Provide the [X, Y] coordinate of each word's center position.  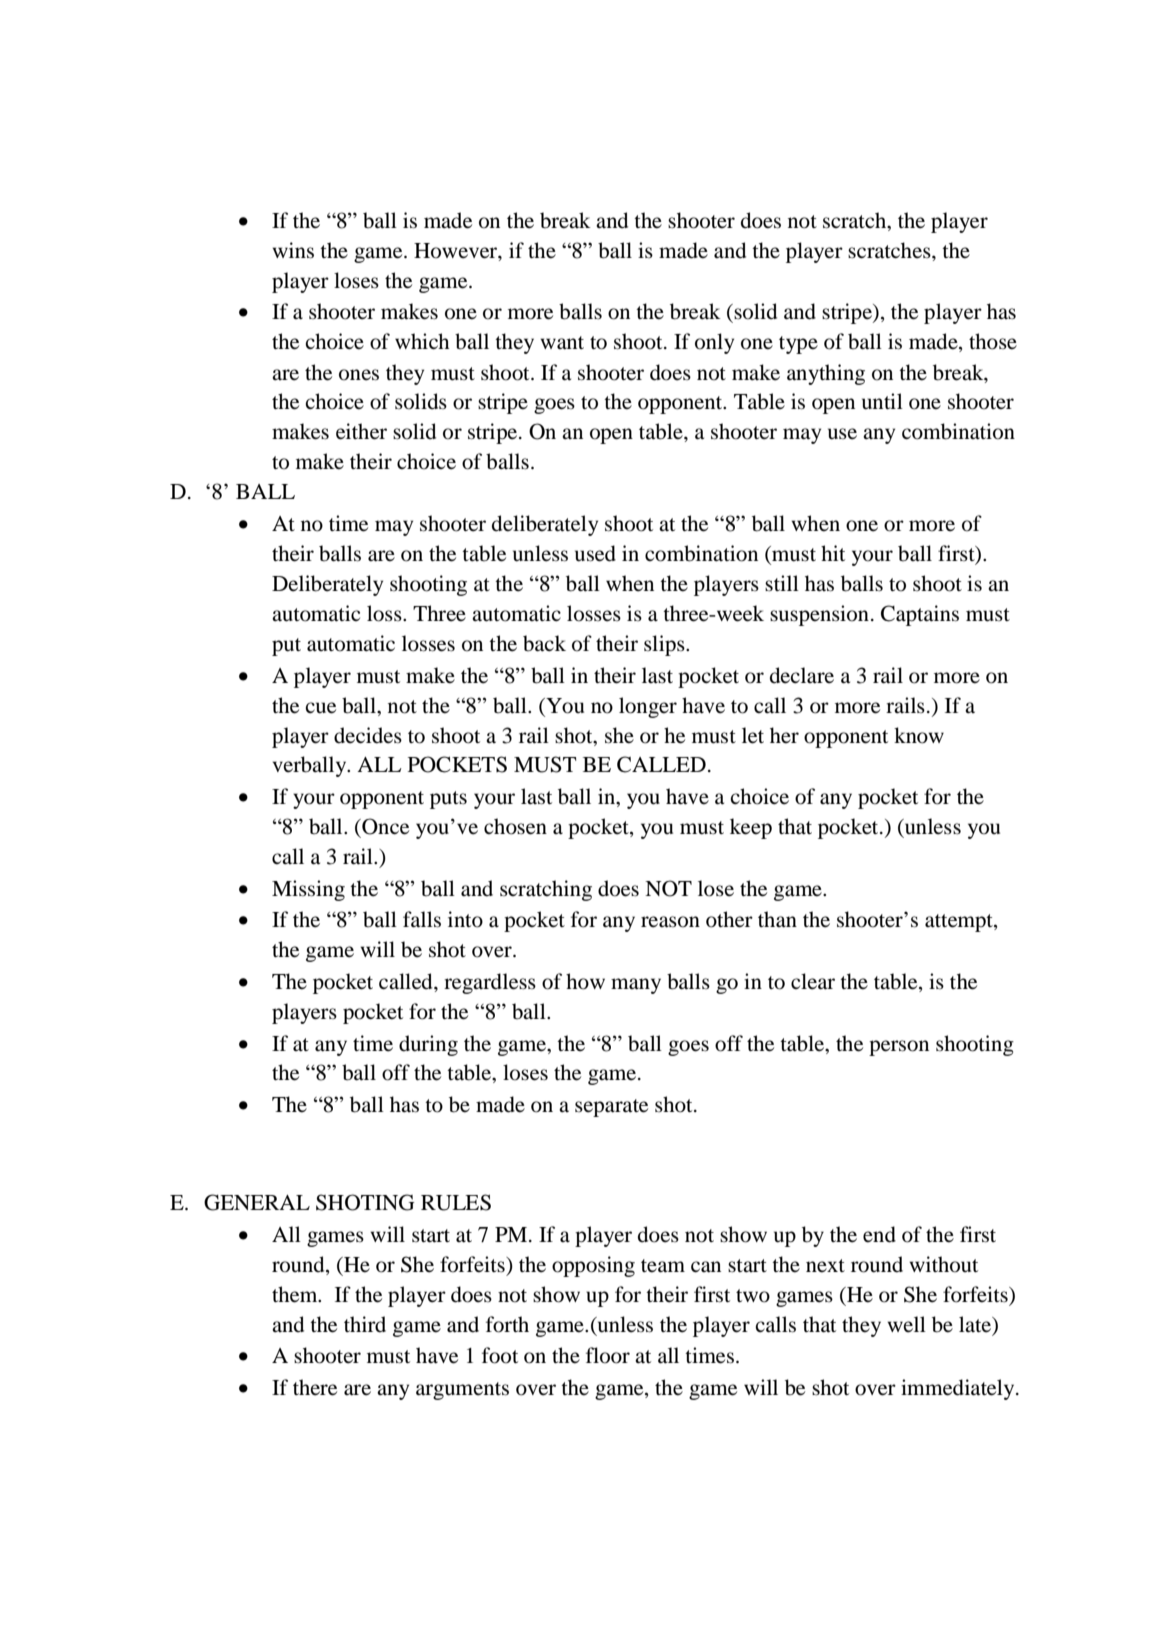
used [595, 553]
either [361, 431]
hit [833, 553]
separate [611, 1108]
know [919, 735]
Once [384, 826]
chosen [515, 826]
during [428, 1045]
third [365, 1324]
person [899, 1048]
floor [608, 1355]
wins [293, 250]
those [993, 341]
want [562, 343]
